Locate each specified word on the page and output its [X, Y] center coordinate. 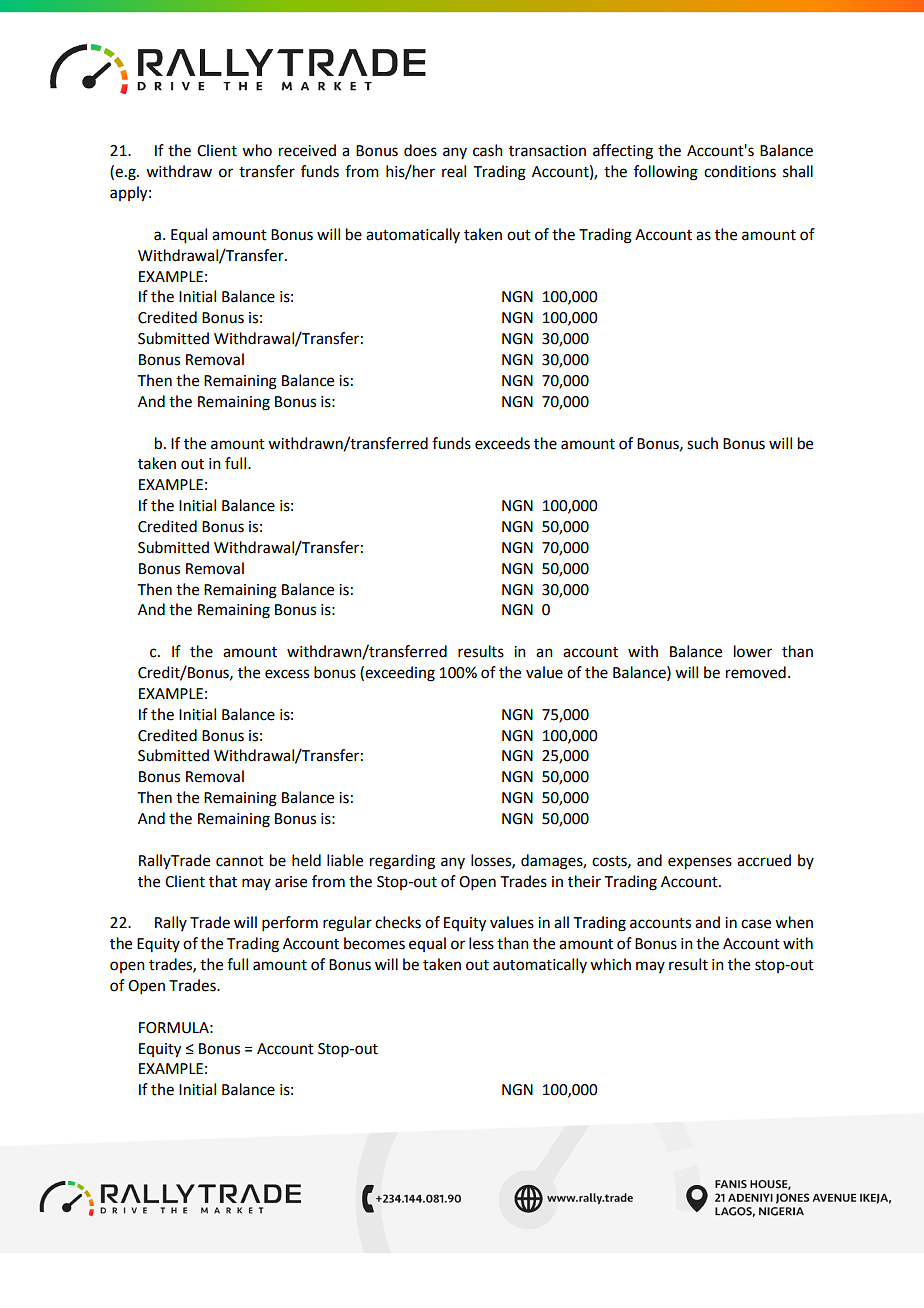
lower [753, 651]
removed [756, 672]
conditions [740, 171]
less [481, 943]
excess [287, 674]
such [702, 443]
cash [488, 150]
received [307, 150]
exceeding [400, 674]
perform [290, 923]
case [756, 924]
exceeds [502, 443]
